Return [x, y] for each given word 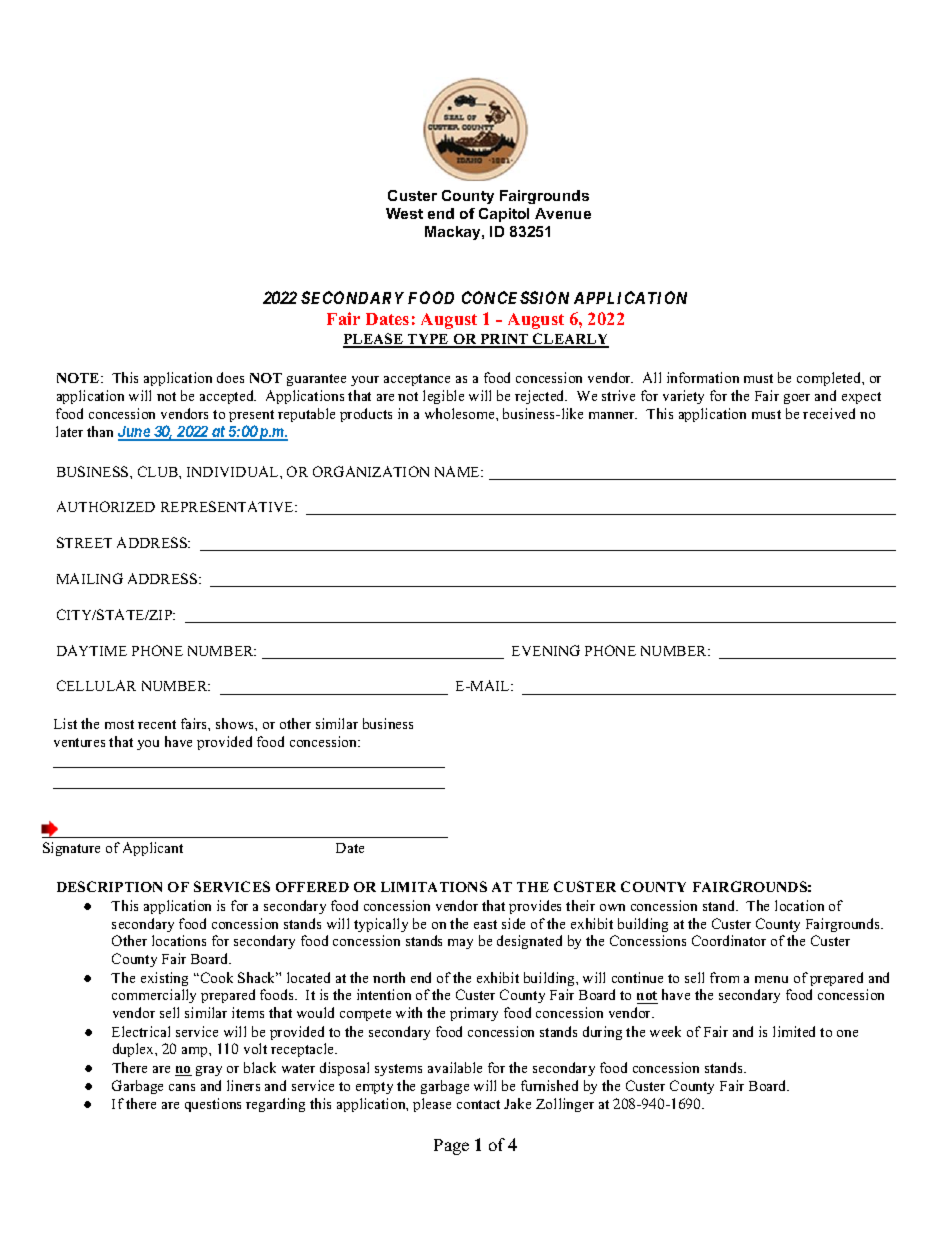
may [460, 944]
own [612, 907]
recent [157, 724]
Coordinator [729, 940]
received [829, 413]
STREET [84, 542]
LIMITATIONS [434, 886]
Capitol [504, 215]
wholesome [461, 413]
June [135, 433]
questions [213, 1105]
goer [797, 399]
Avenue [563, 213]
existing [164, 979]
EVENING [546, 650]
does [230, 377]
